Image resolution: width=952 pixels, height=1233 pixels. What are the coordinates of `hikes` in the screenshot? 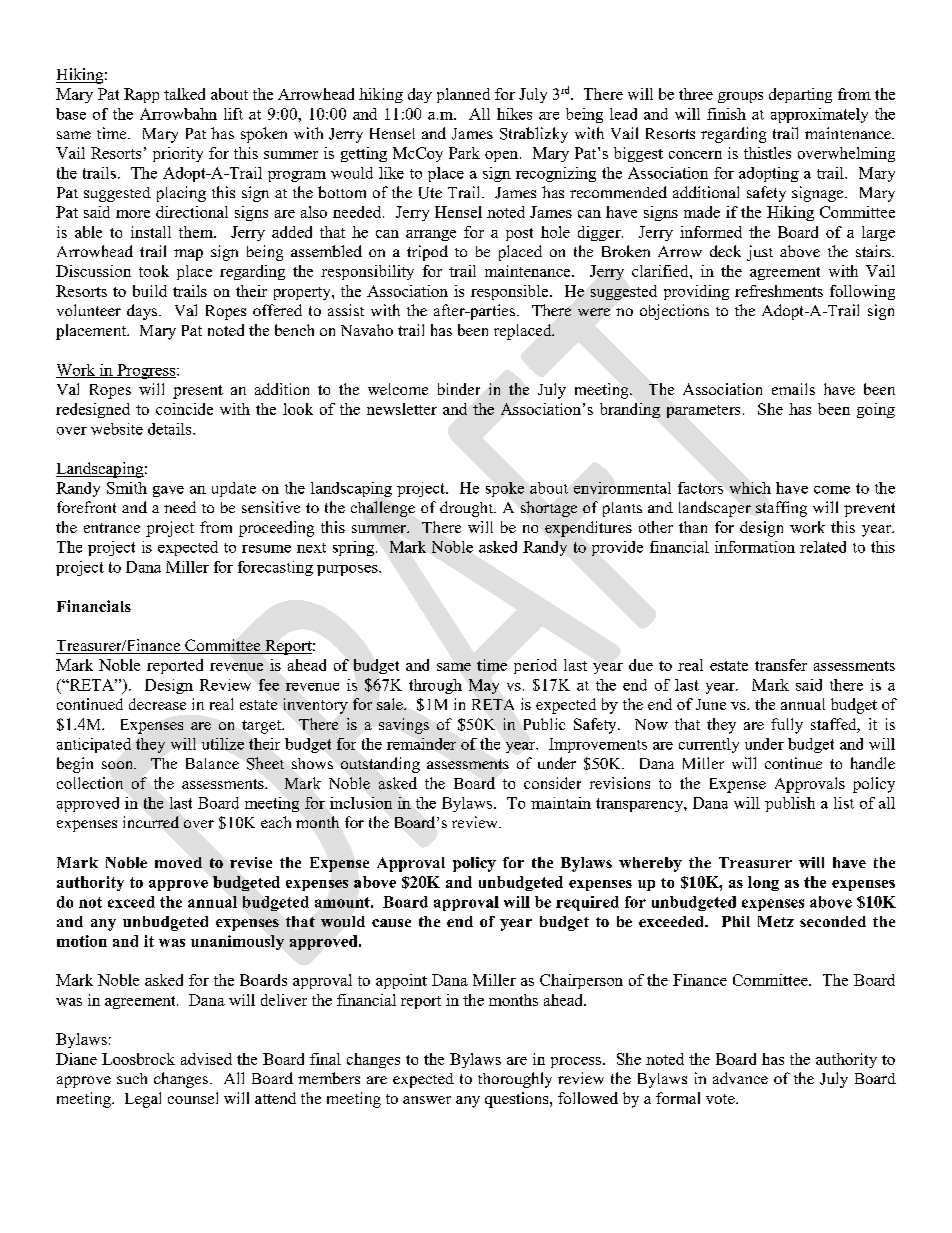 It's located at (514, 114).
